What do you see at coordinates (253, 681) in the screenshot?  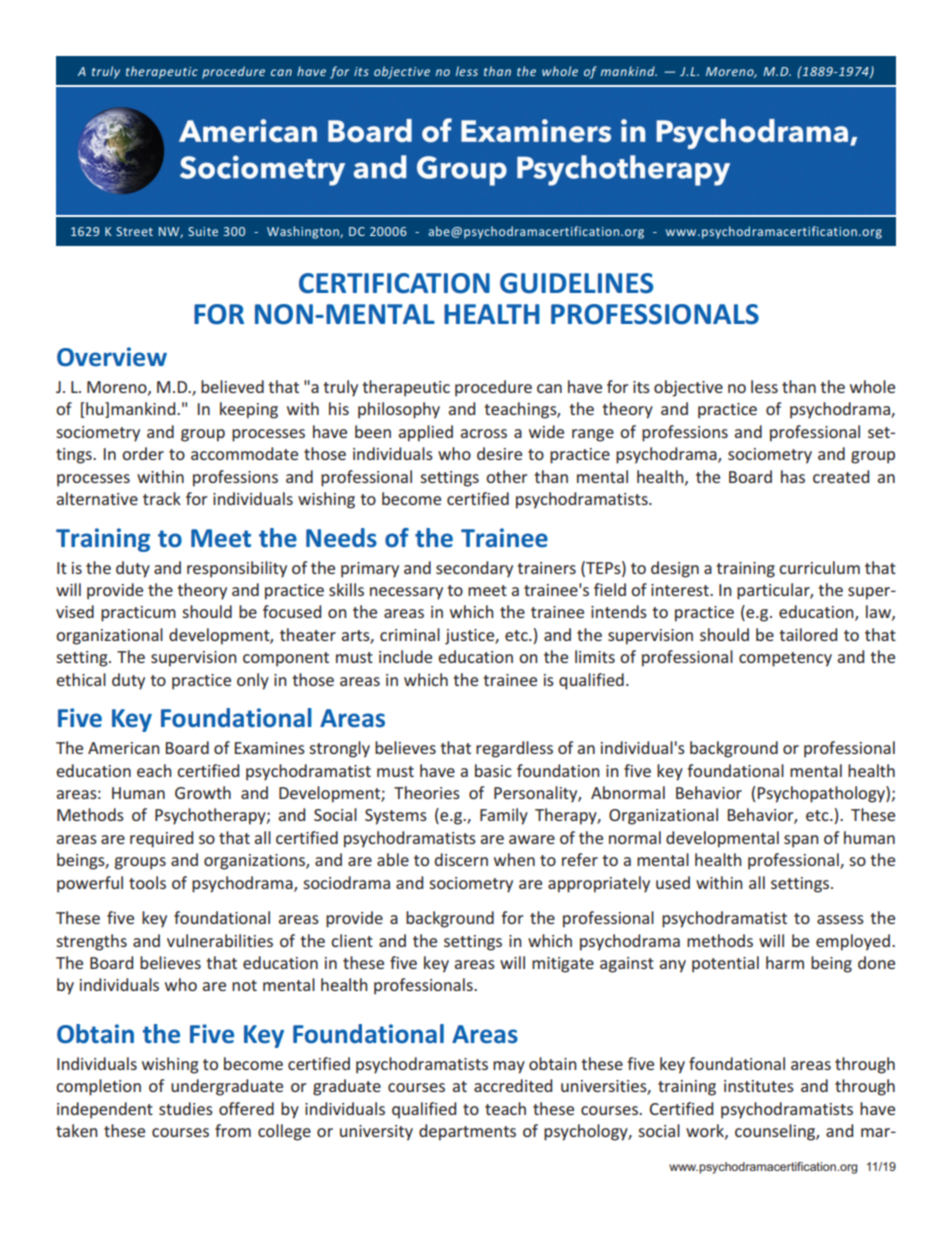 I see `only` at bounding box center [253, 681].
